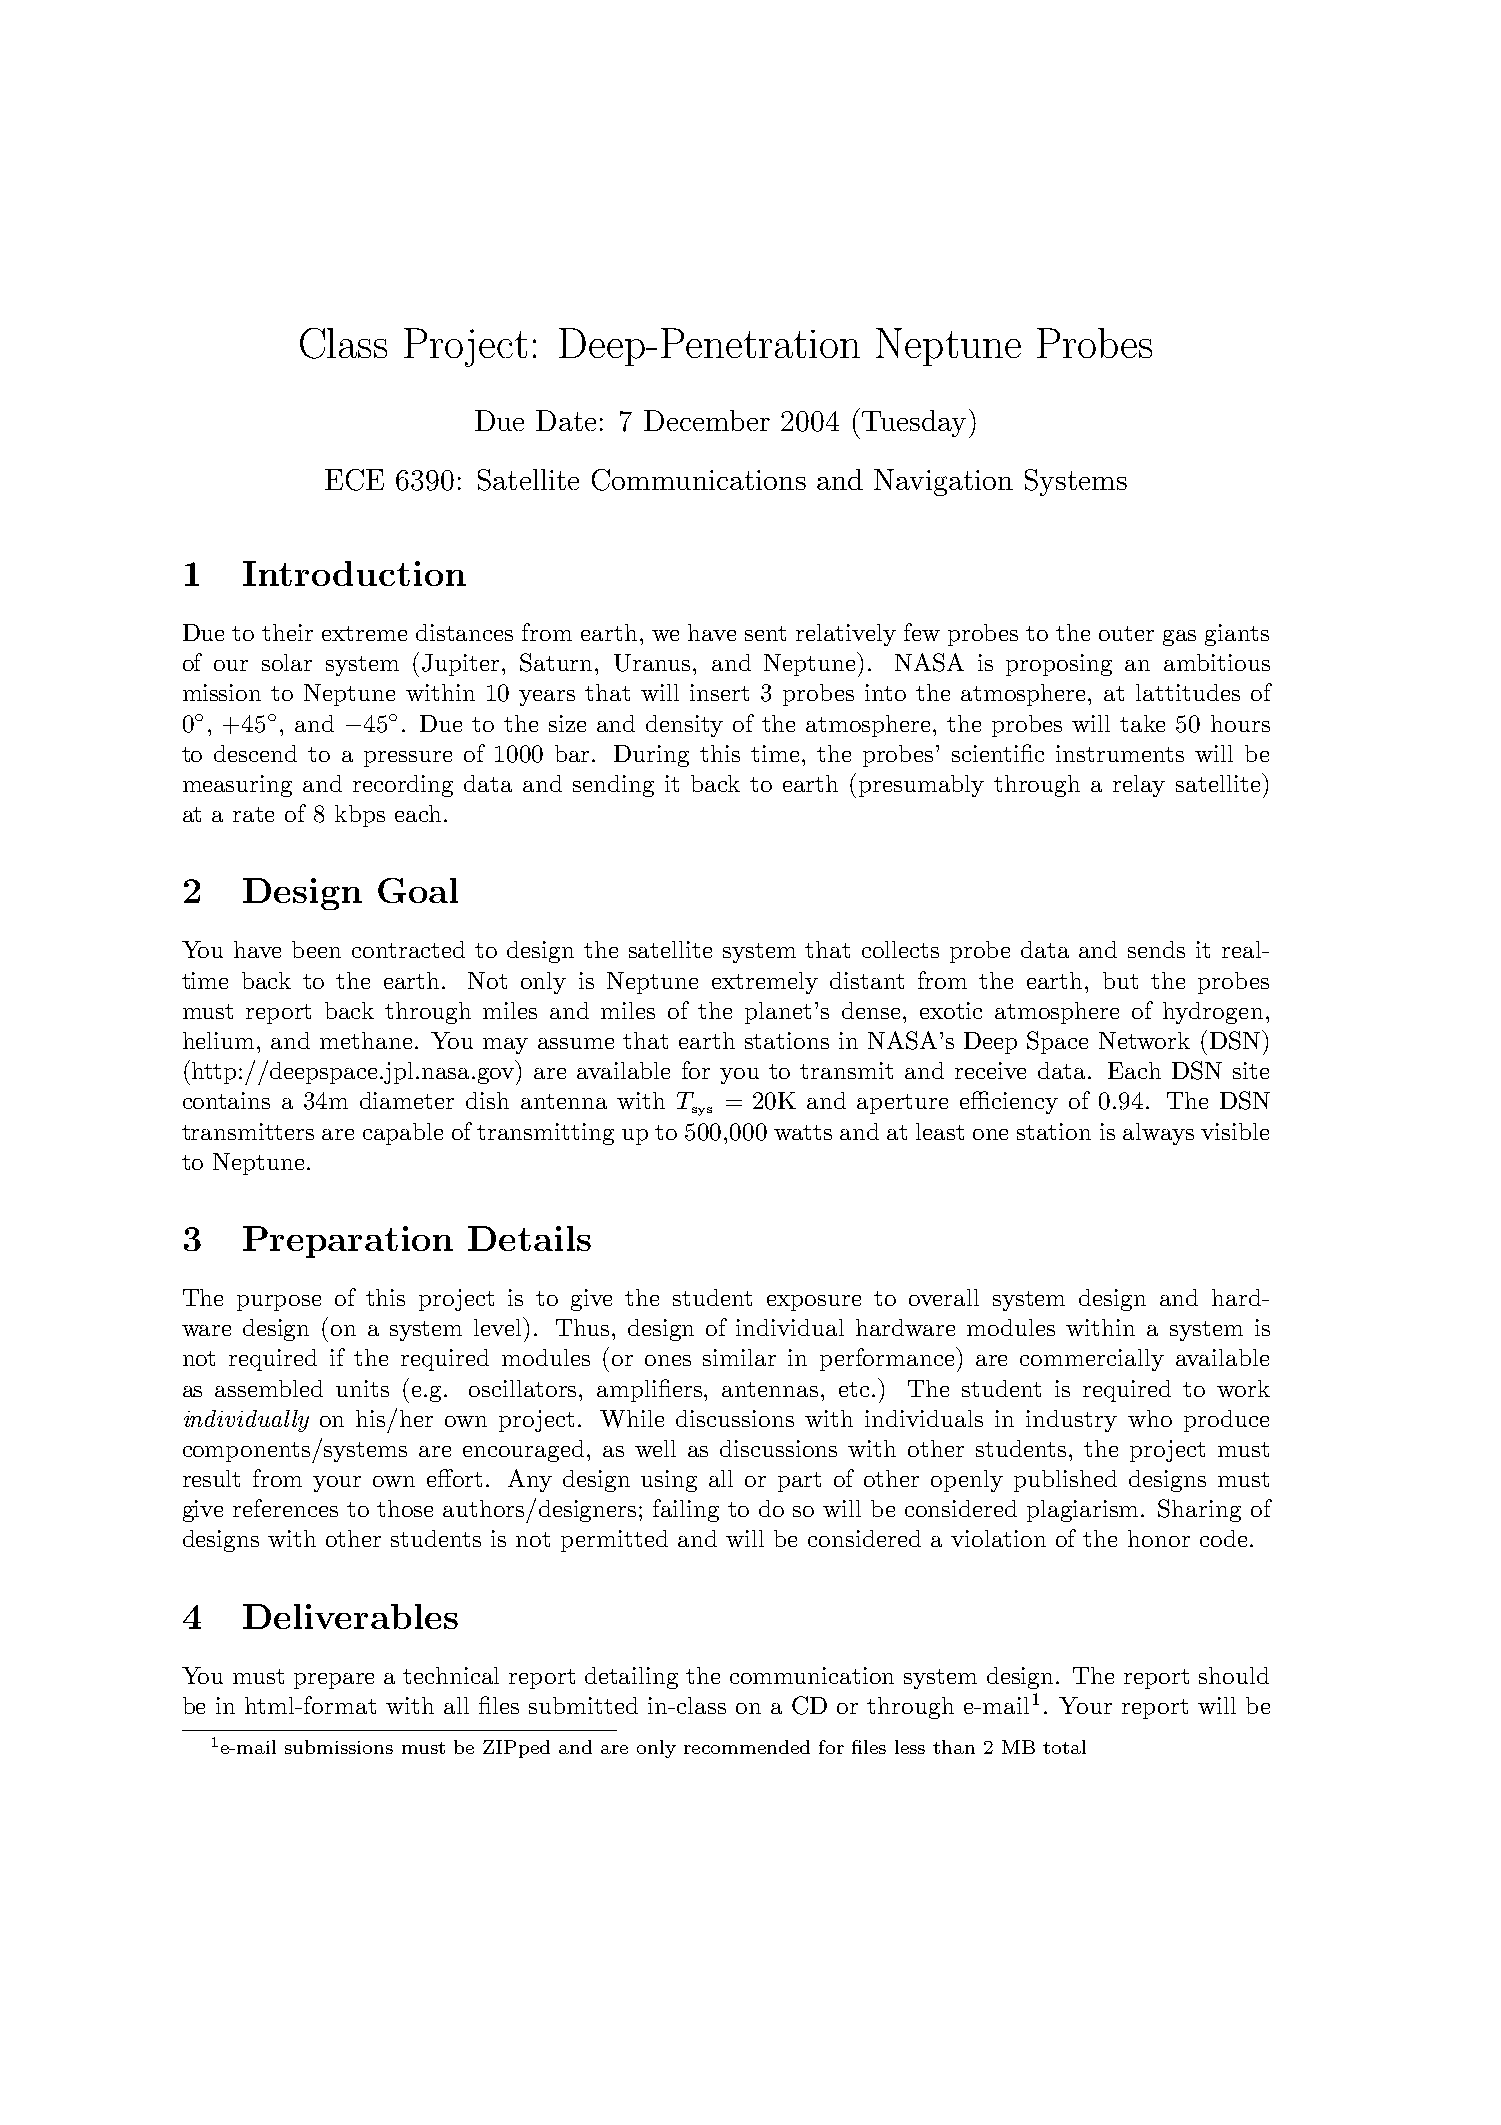 The image size is (1501, 2125). What do you see at coordinates (354, 573) in the image?
I see `Introduction` at bounding box center [354, 573].
